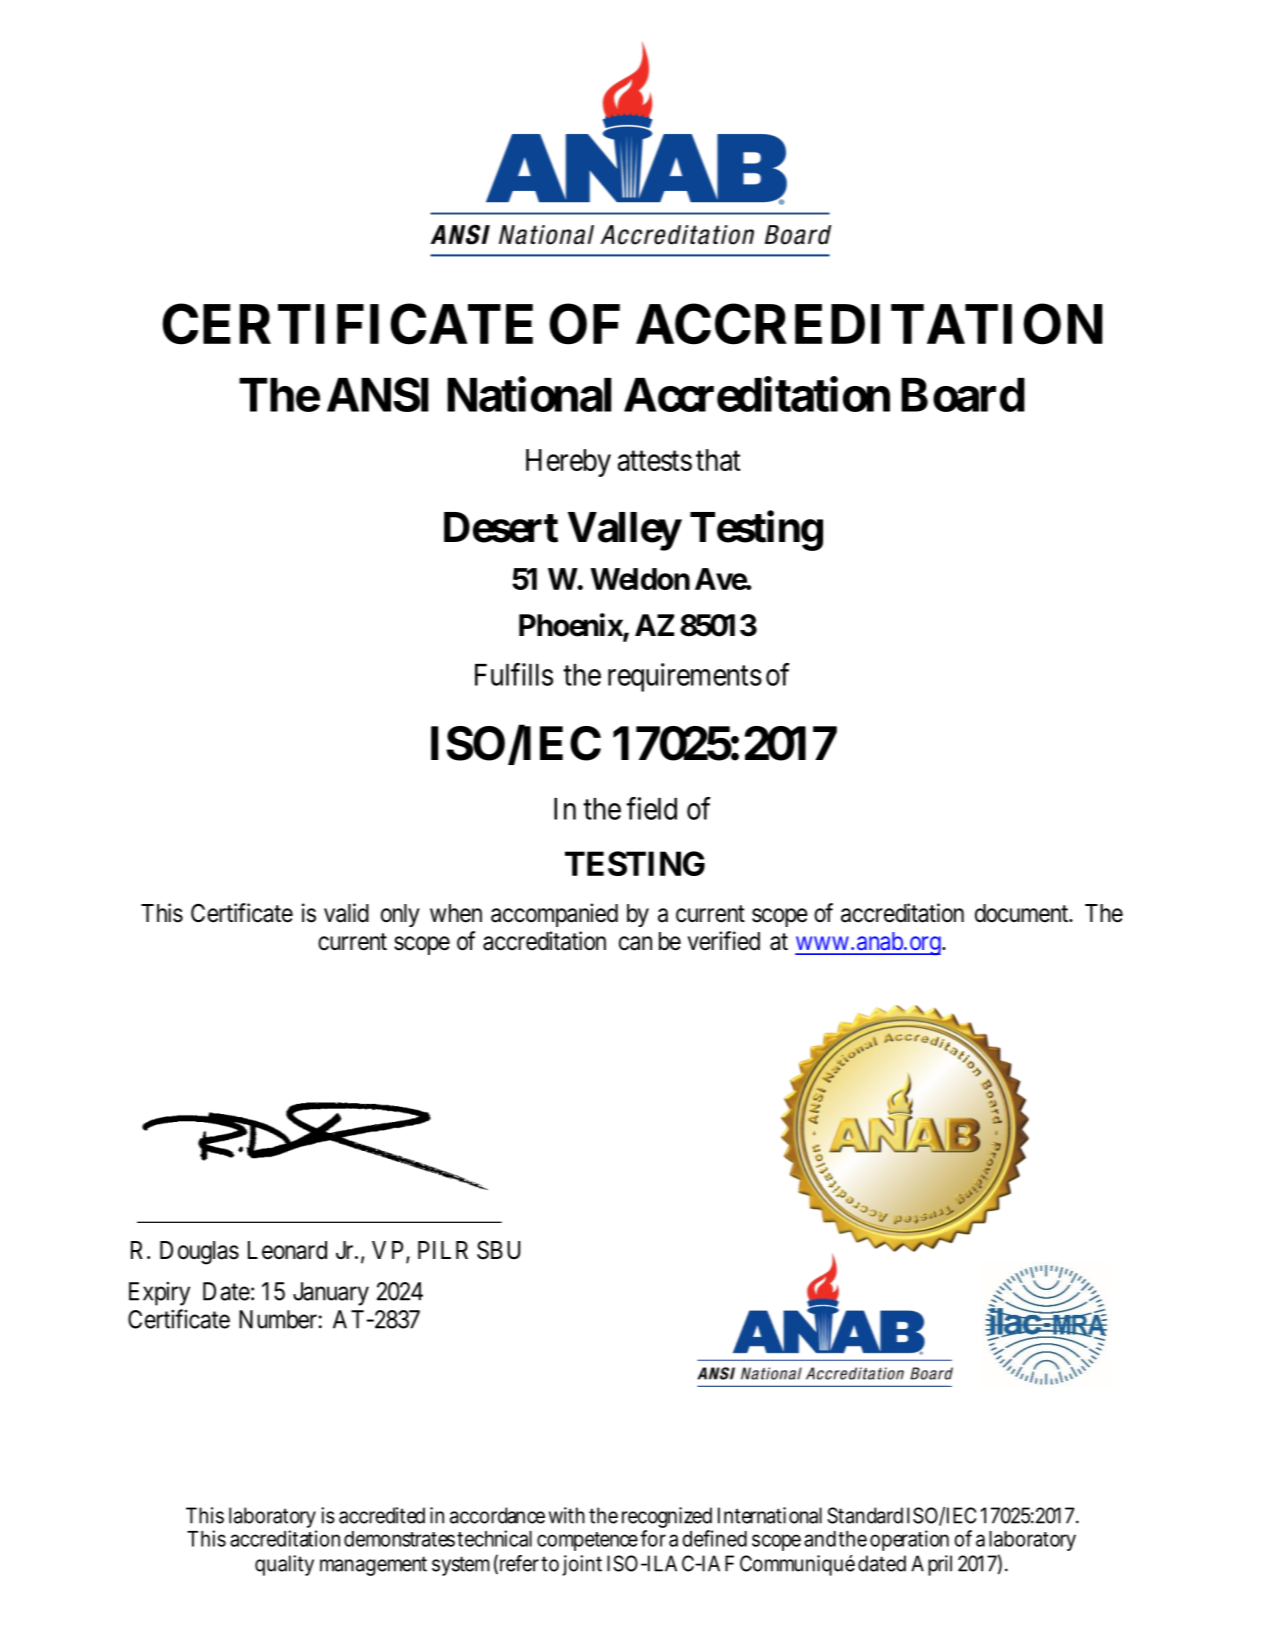  Describe the element at coordinates (400, 915) in the image. I see `only` at that location.
